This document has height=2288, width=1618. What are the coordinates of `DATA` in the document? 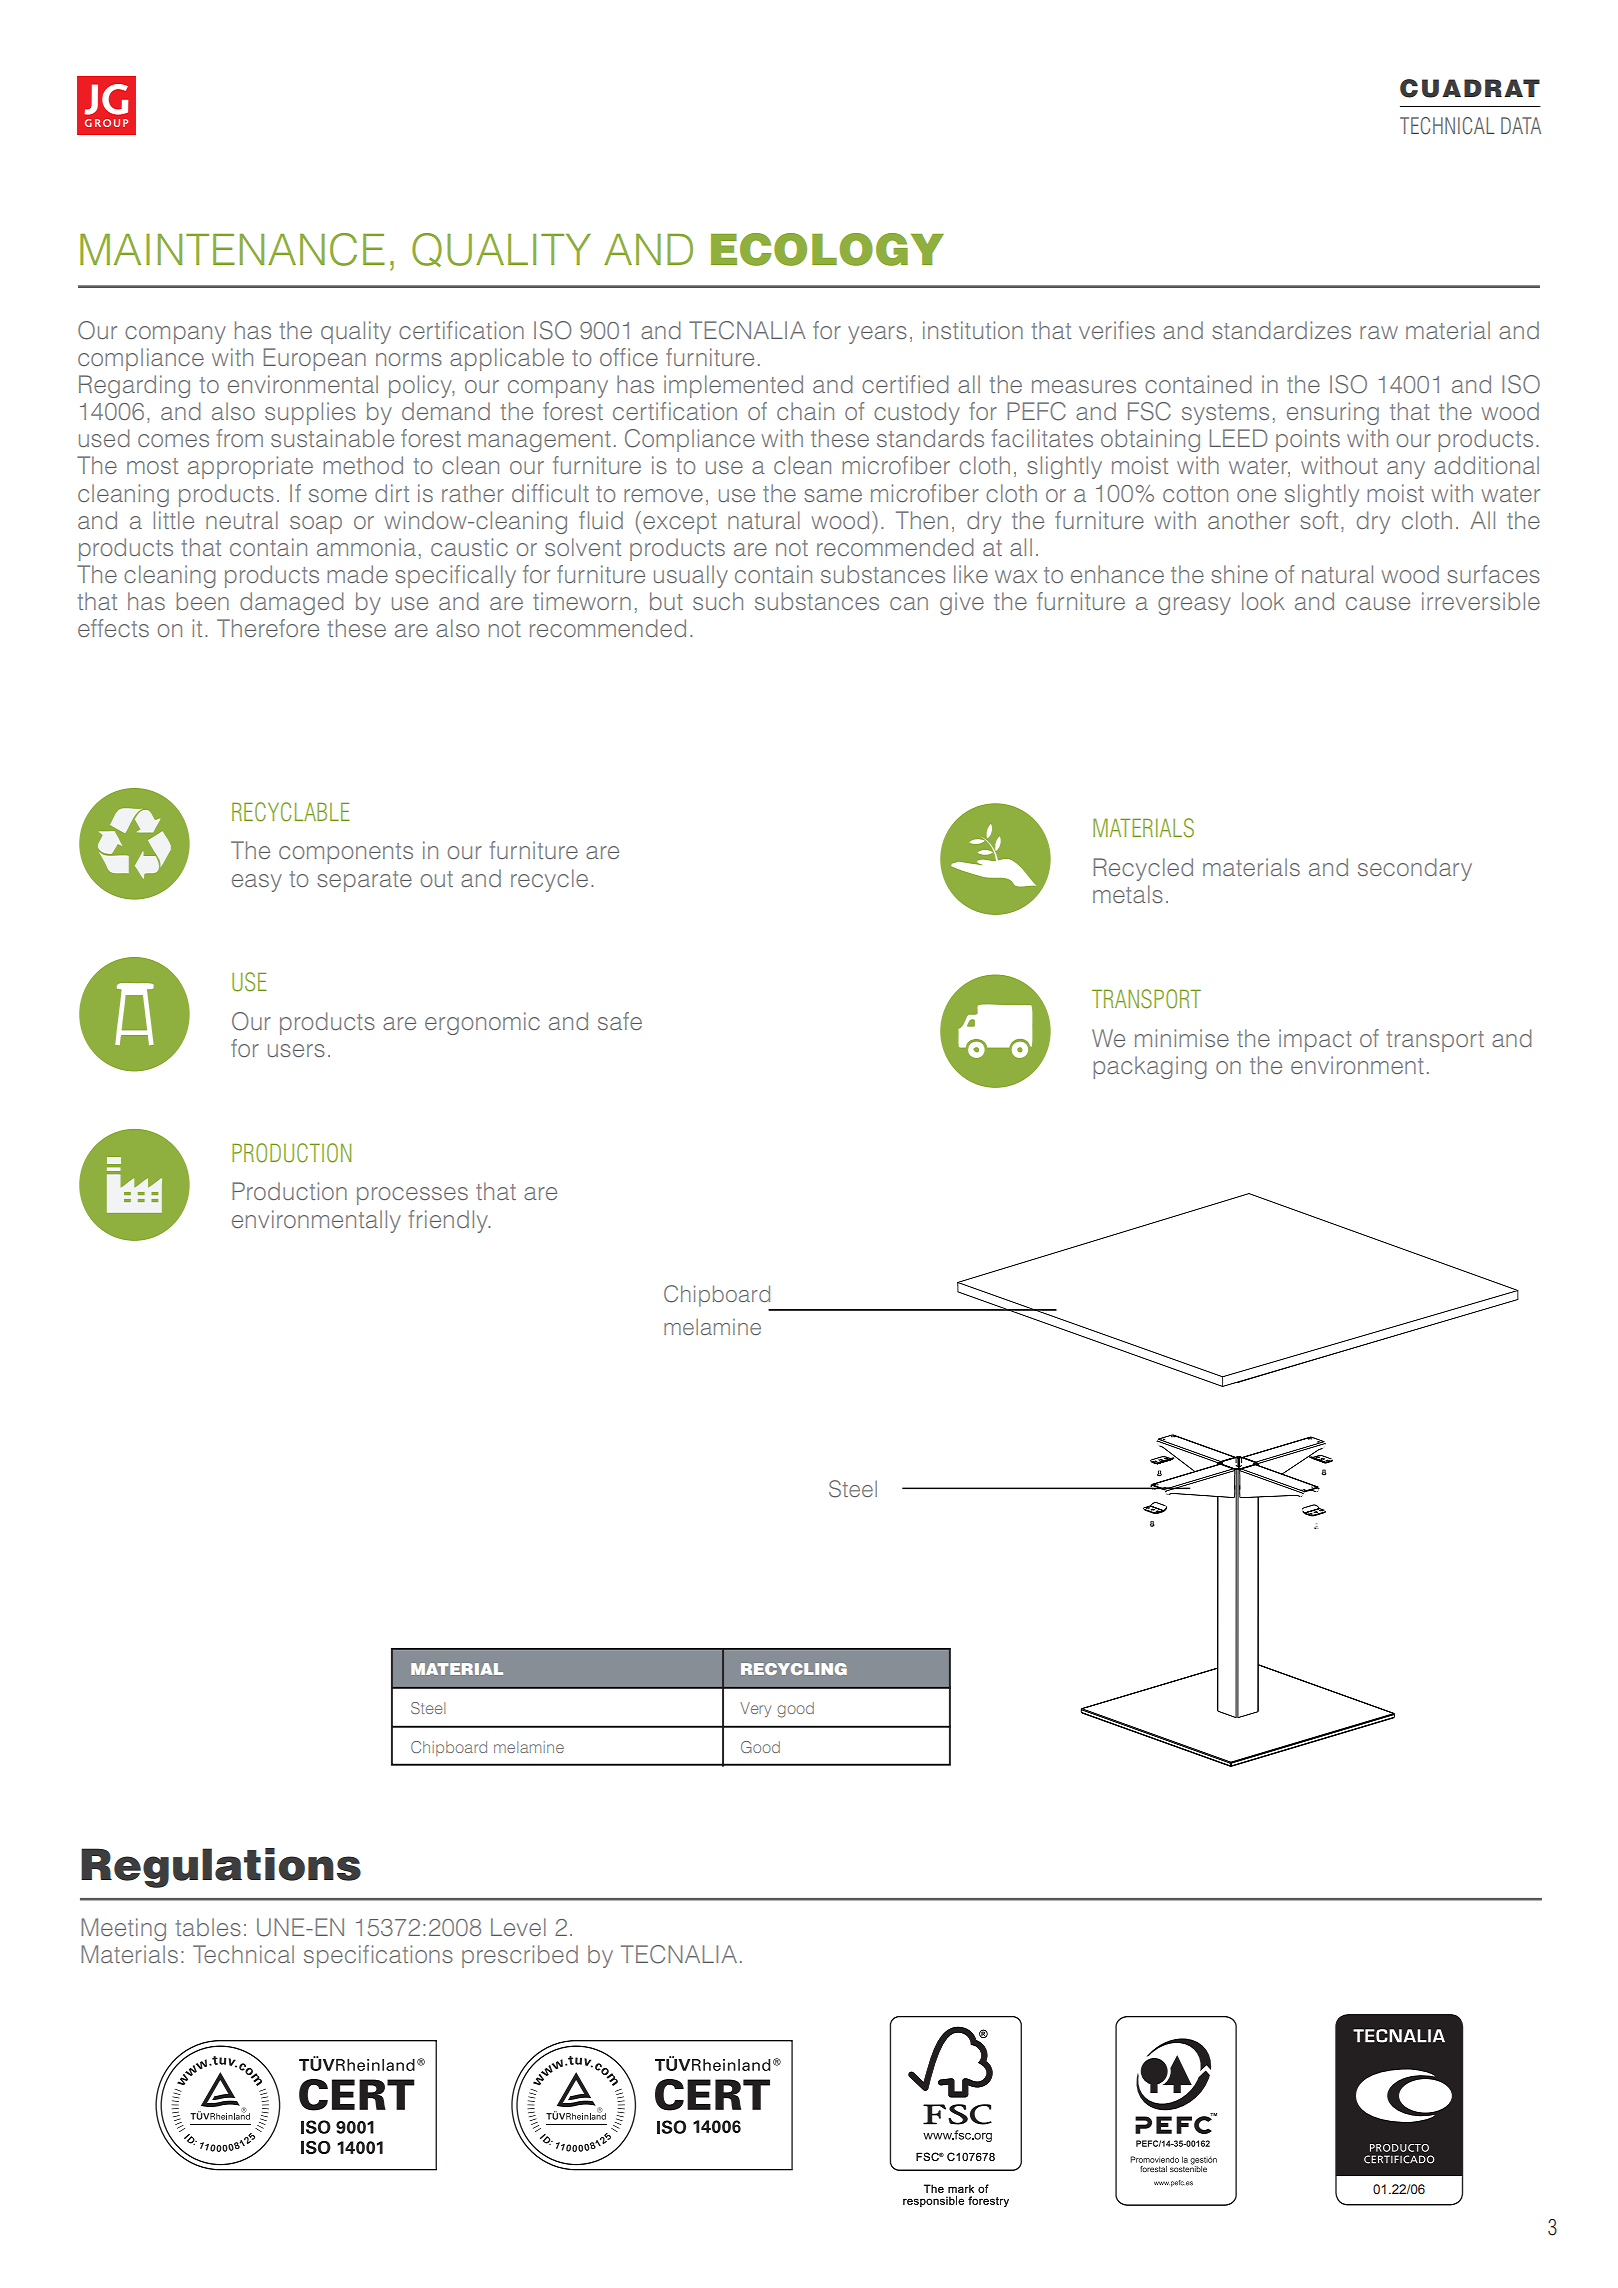 It's located at (1521, 125).
